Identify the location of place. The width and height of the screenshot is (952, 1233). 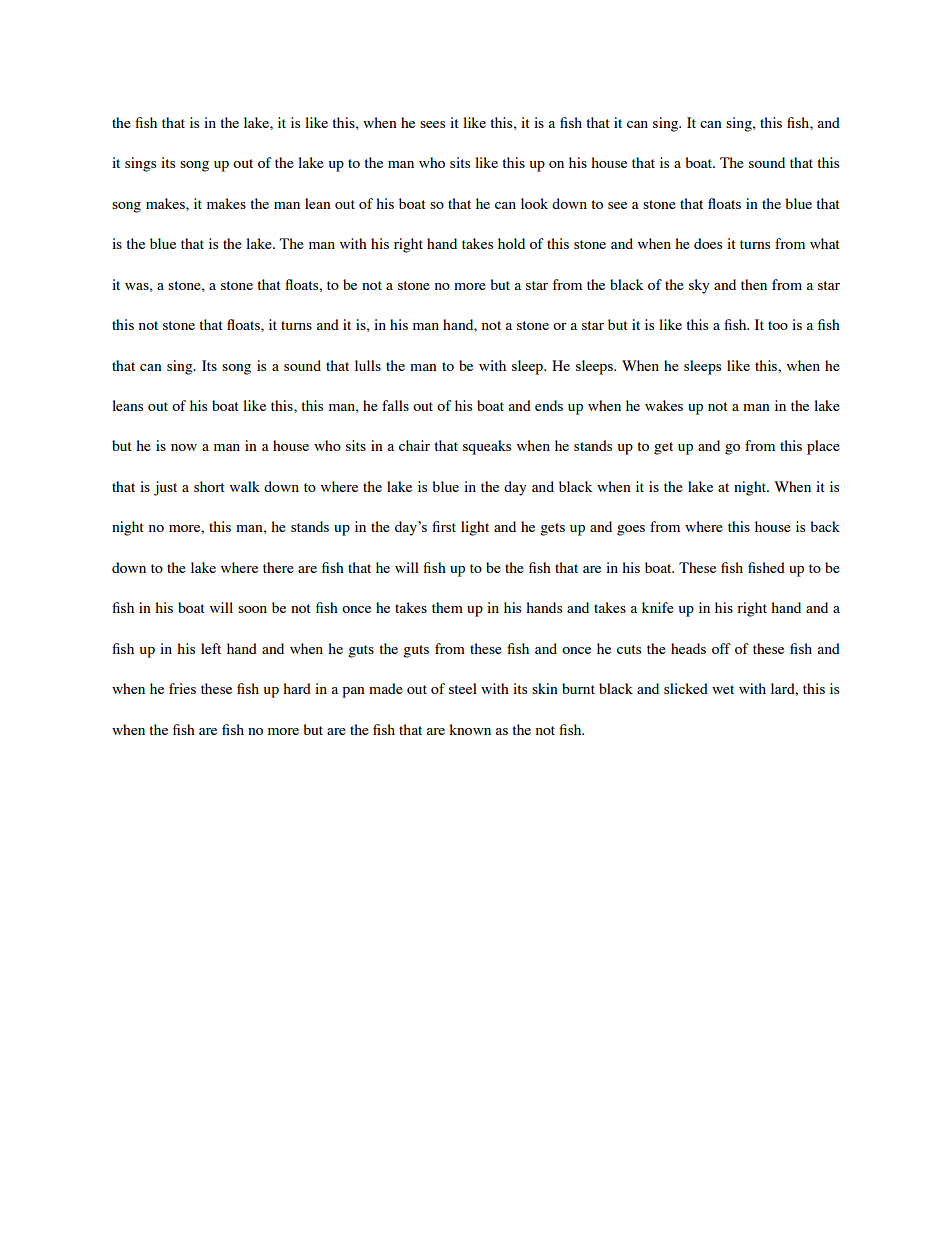
(823, 447).
